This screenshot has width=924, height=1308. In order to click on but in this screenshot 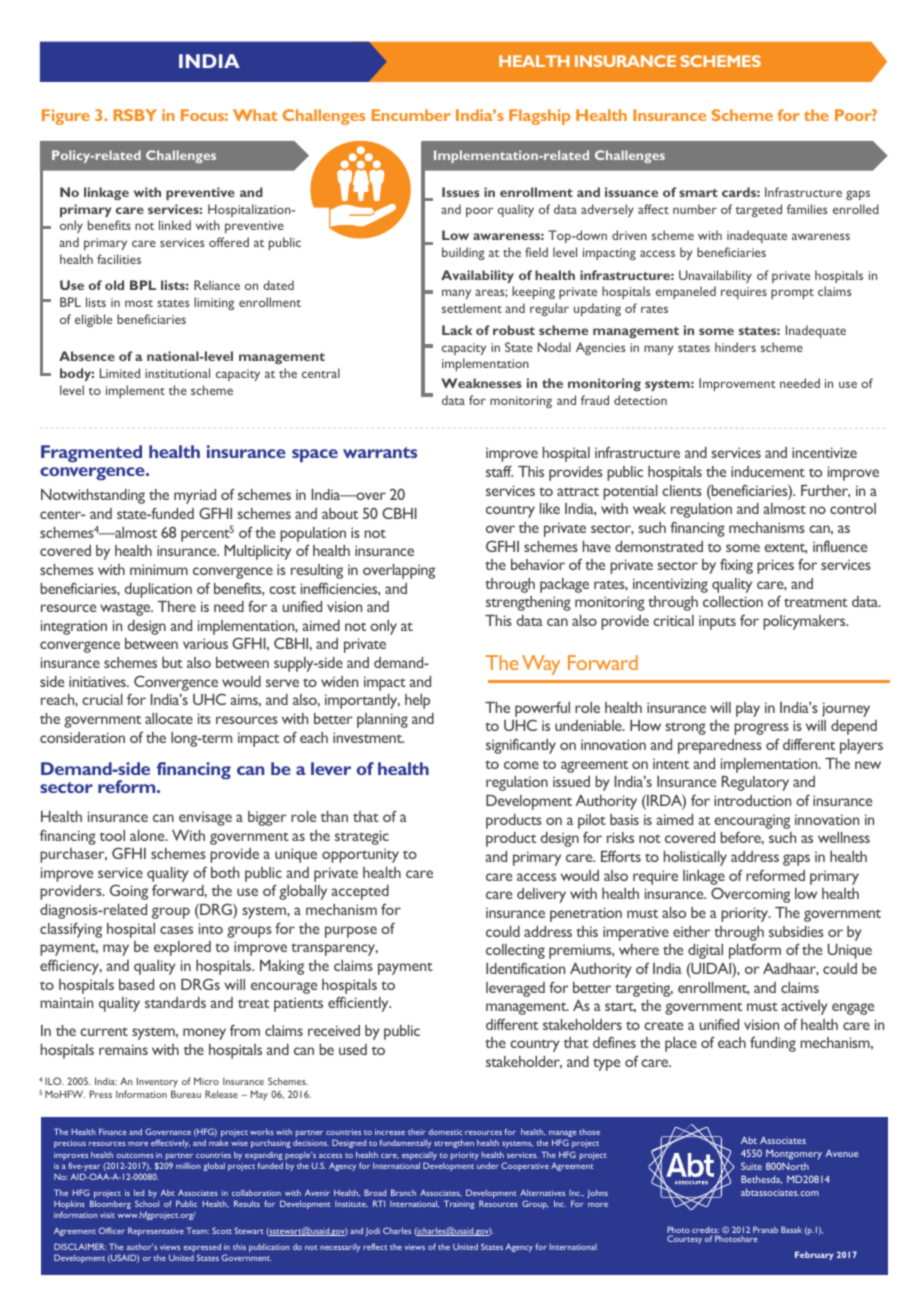, I will do `click(172, 662)`.
